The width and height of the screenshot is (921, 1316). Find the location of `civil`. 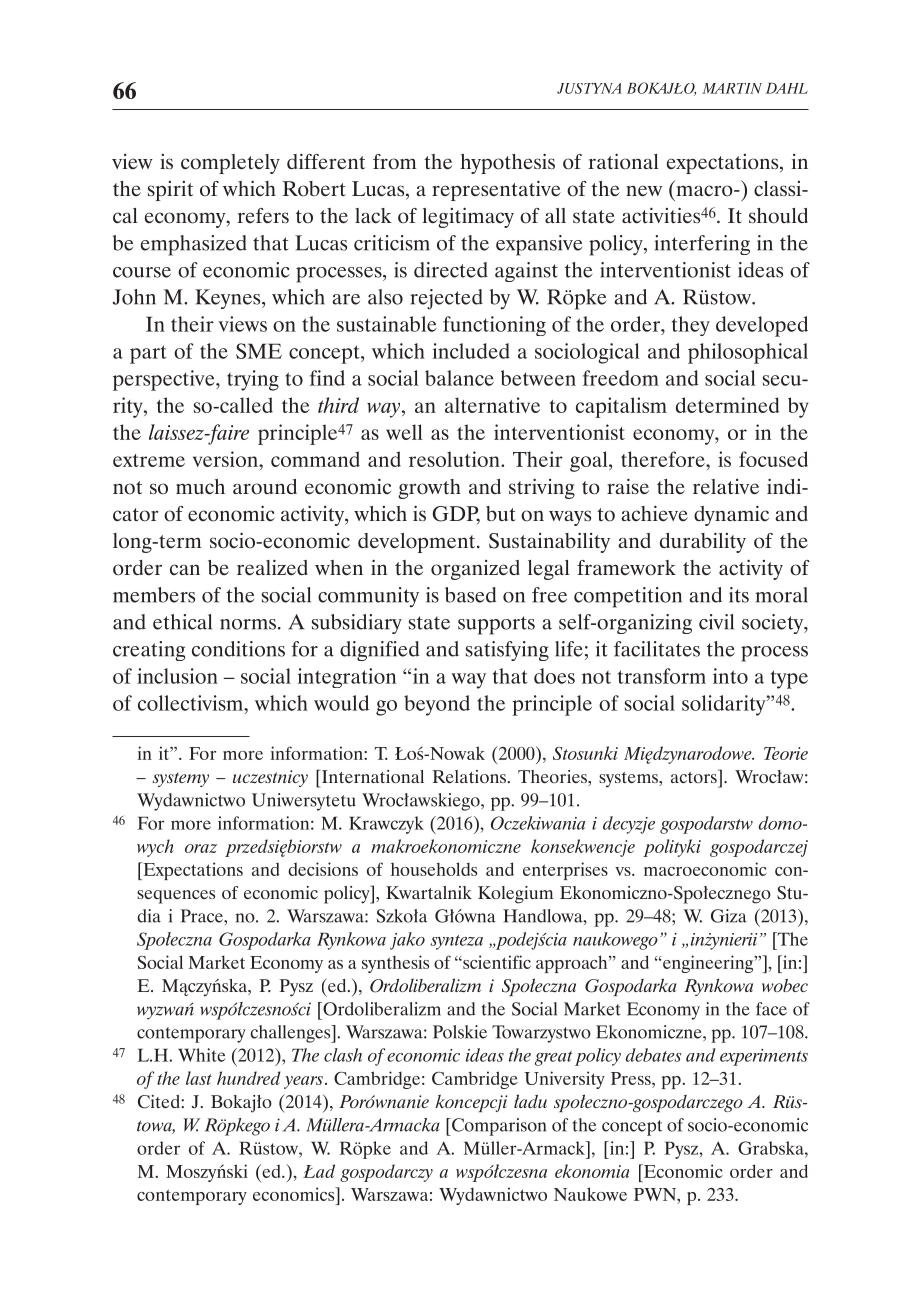

civil is located at coordinates (716, 622).
